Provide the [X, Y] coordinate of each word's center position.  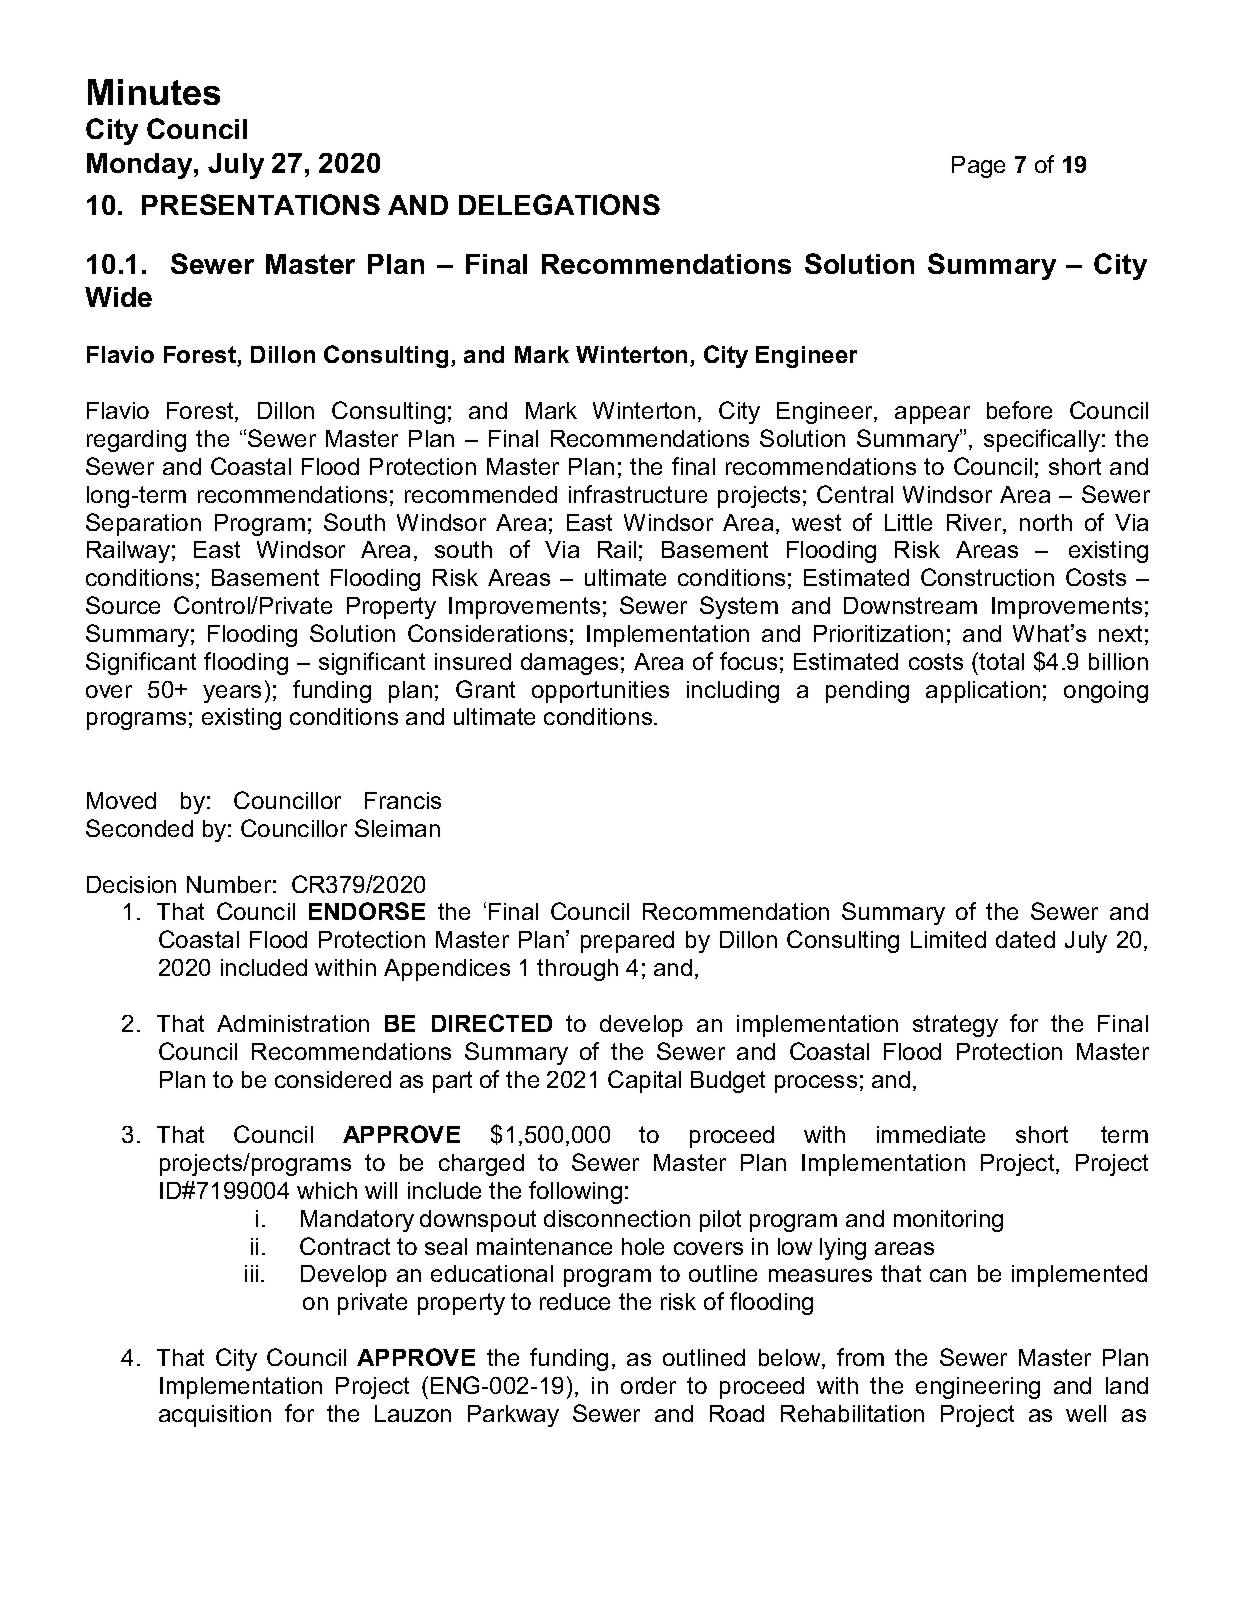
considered [333, 1079]
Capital [644, 1081]
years [232, 694]
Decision [131, 884]
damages [569, 664]
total [1001, 661]
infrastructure [638, 494]
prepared [627, 942]
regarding [136, 441]
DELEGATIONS [559, 204]
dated [1025, 939]
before [1019, 410]
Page [978, 167]
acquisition [215, 1416]
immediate [931, 1134]
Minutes [154, 92]
